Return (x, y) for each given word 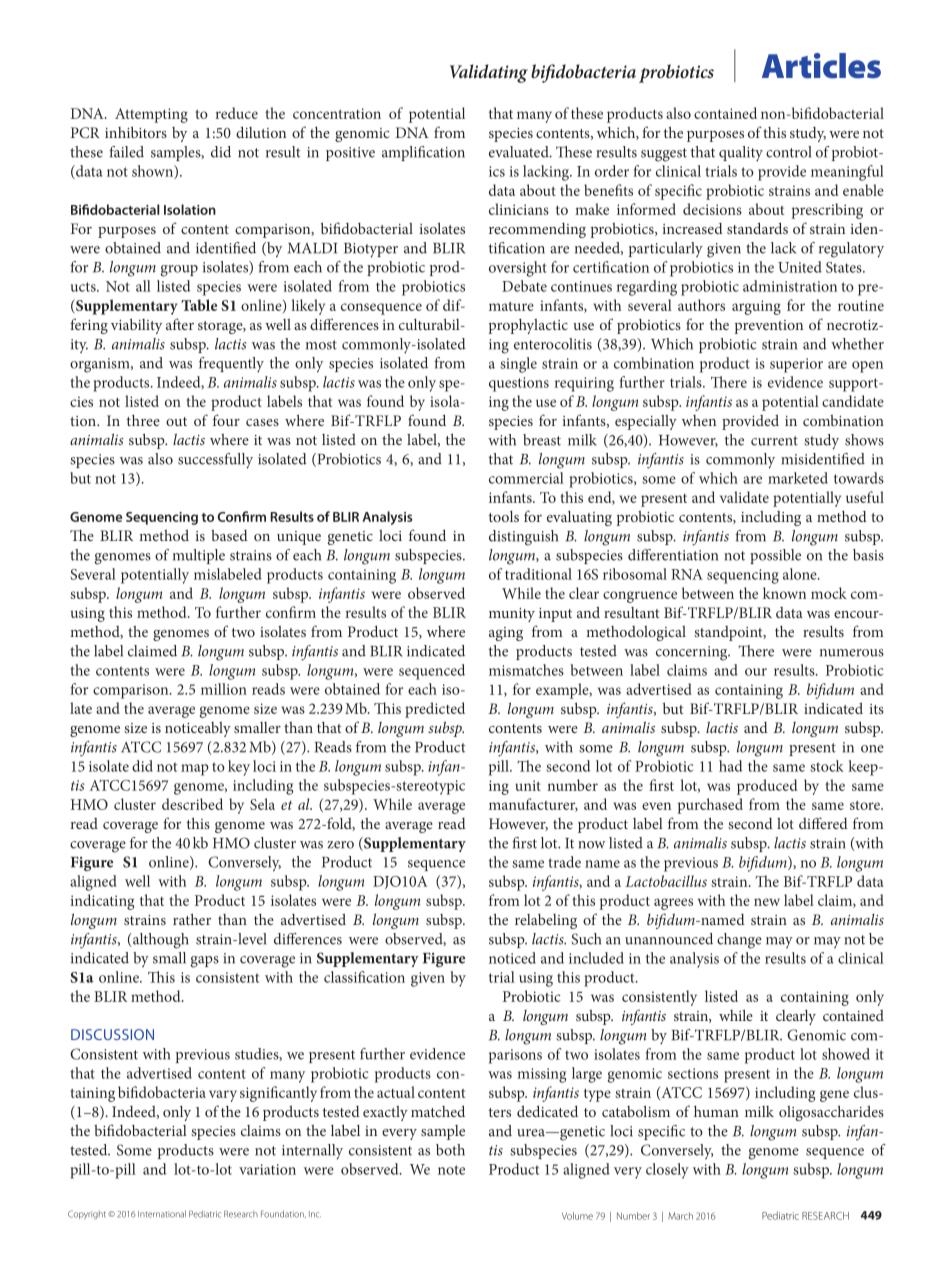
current (774, 441)
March (680, 1216)
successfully (215, 461)
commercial (526, 478)
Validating (489, 73)
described (192, 804)
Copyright (87, 1214)
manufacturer (533, 805)
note (451, 1170)
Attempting (151, 115)
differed (823, 823)
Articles (821, 66)
